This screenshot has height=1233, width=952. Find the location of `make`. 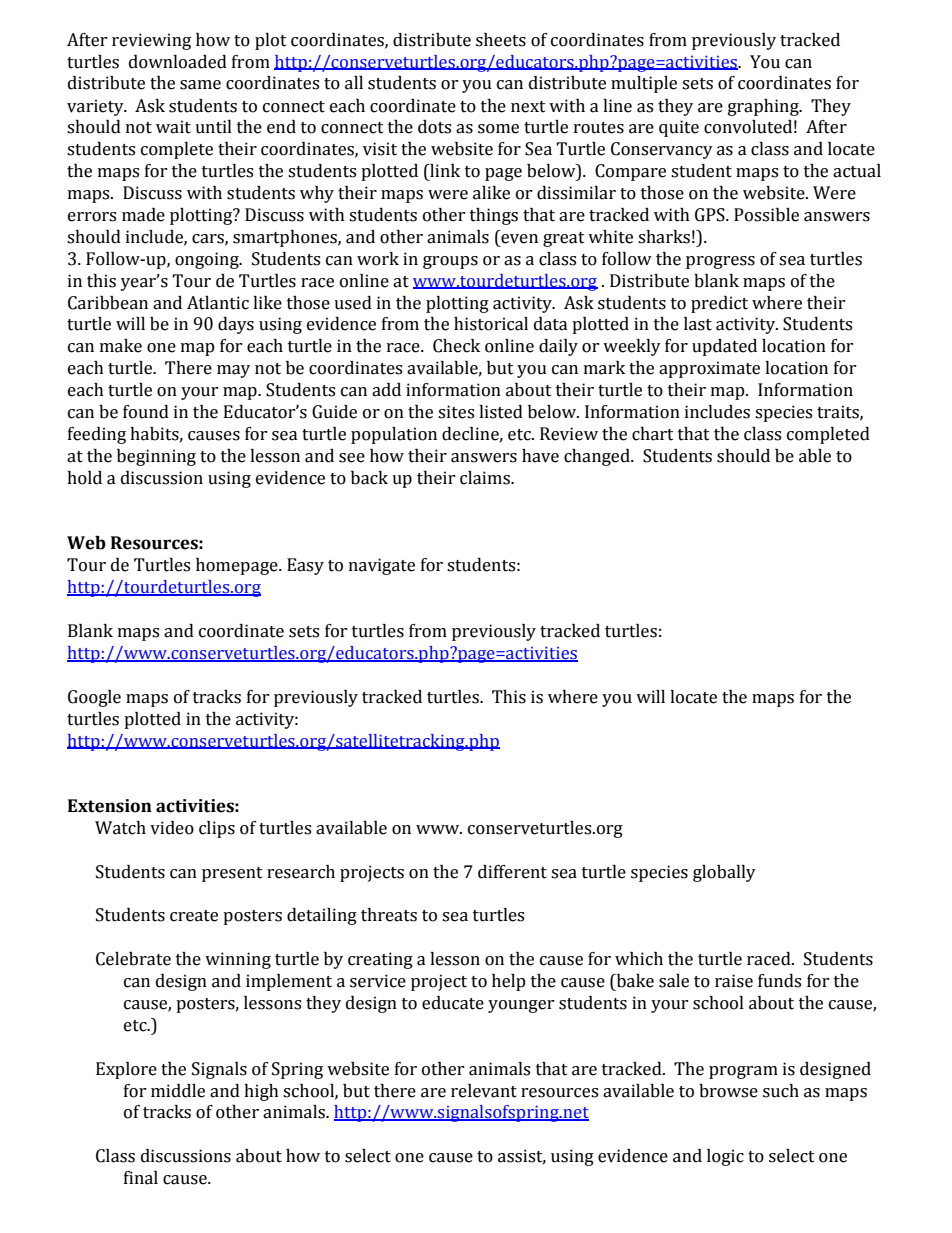

make is located at coordinates (121, 346).
